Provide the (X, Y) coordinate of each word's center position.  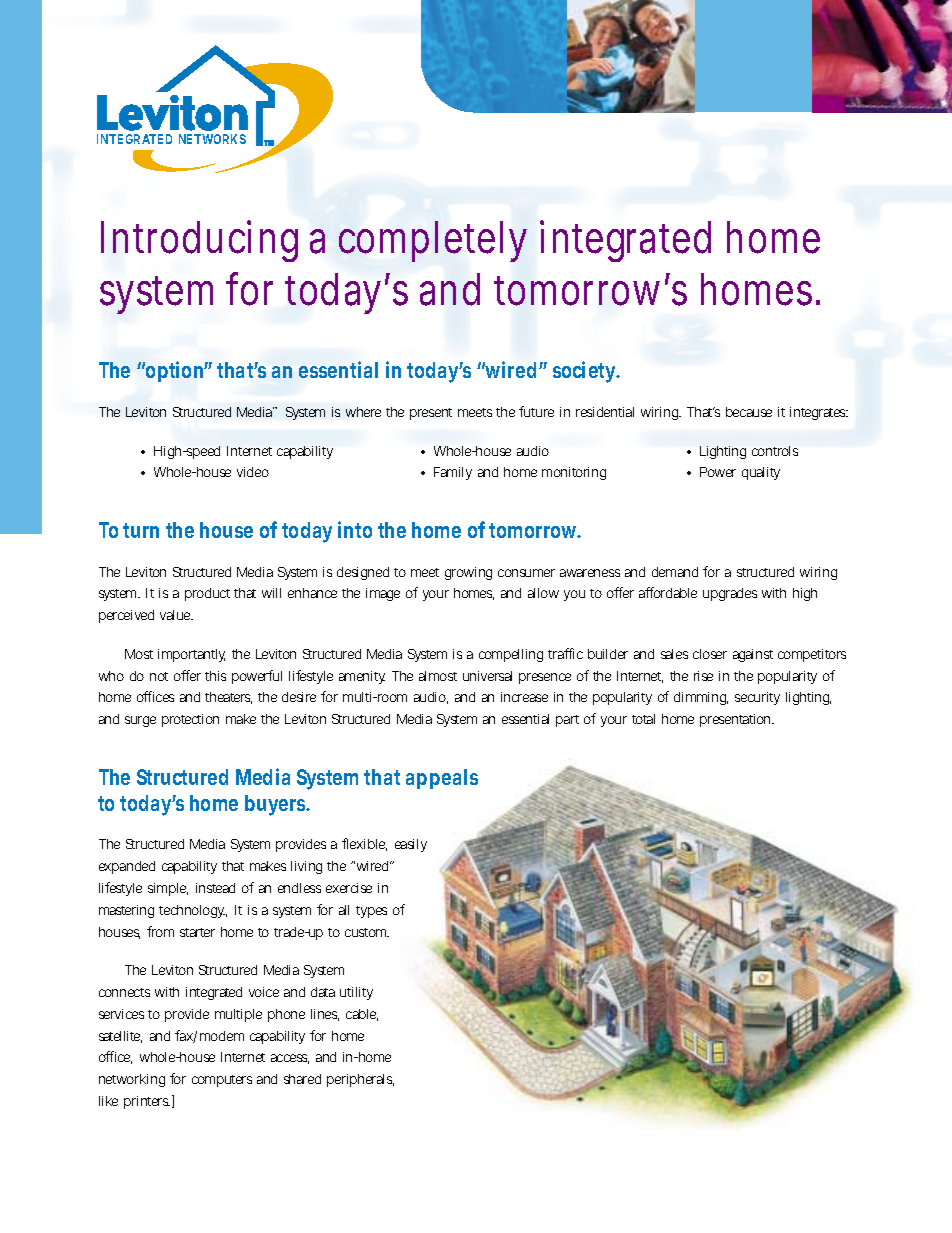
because (749, 412)
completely (433, 241)
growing (468, 573)
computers (222, 1081)
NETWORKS (212, 139)
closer (710, 654)
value (175, 615)
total (643, 719)
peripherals (359, 1080)
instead (215, 888)
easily (411, 845)
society (586, 372)
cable (361, 1014)
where (363, 412)
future (536, 411)
